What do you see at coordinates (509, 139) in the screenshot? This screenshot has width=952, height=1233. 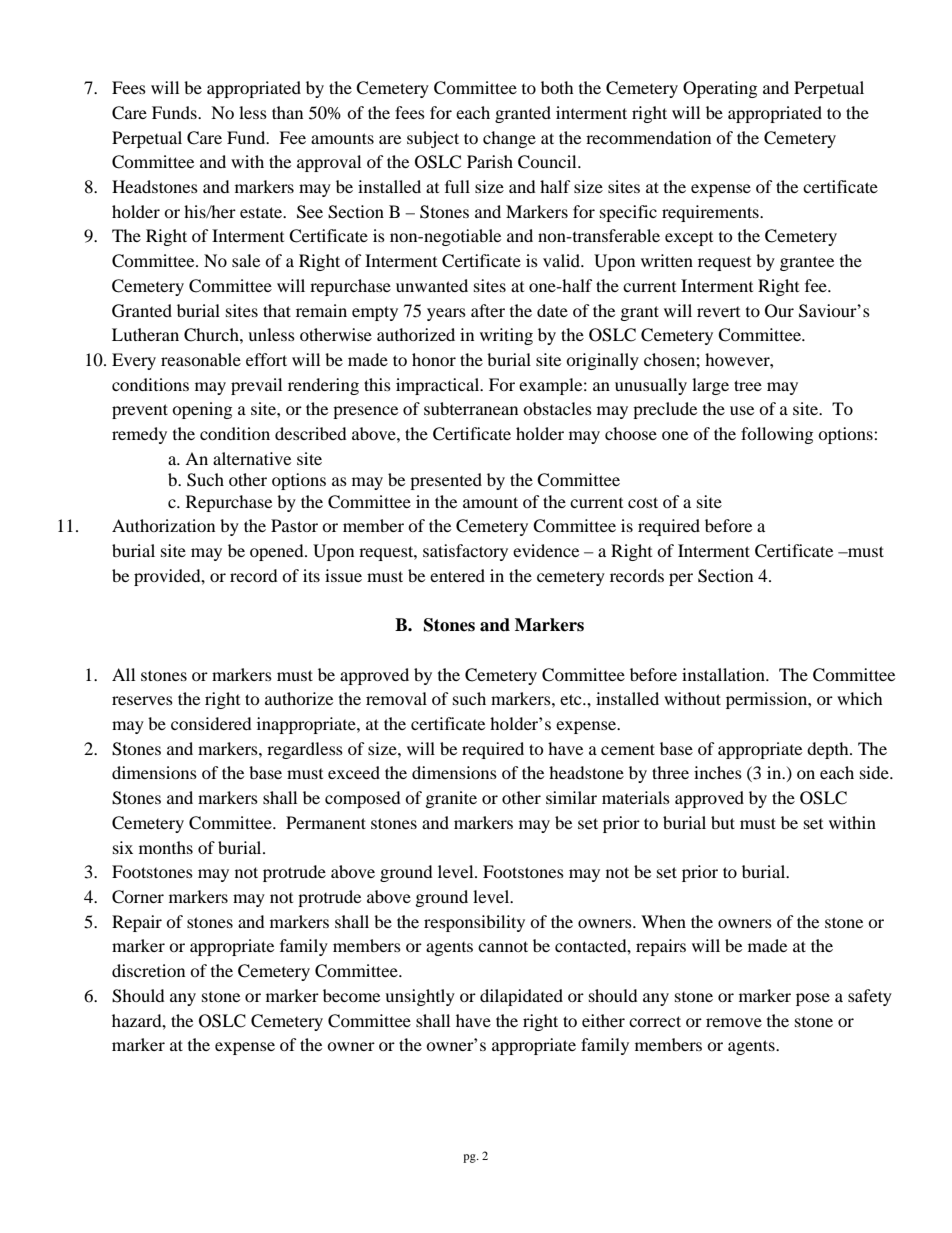 I see `change` at bounding box center [509, 139].
